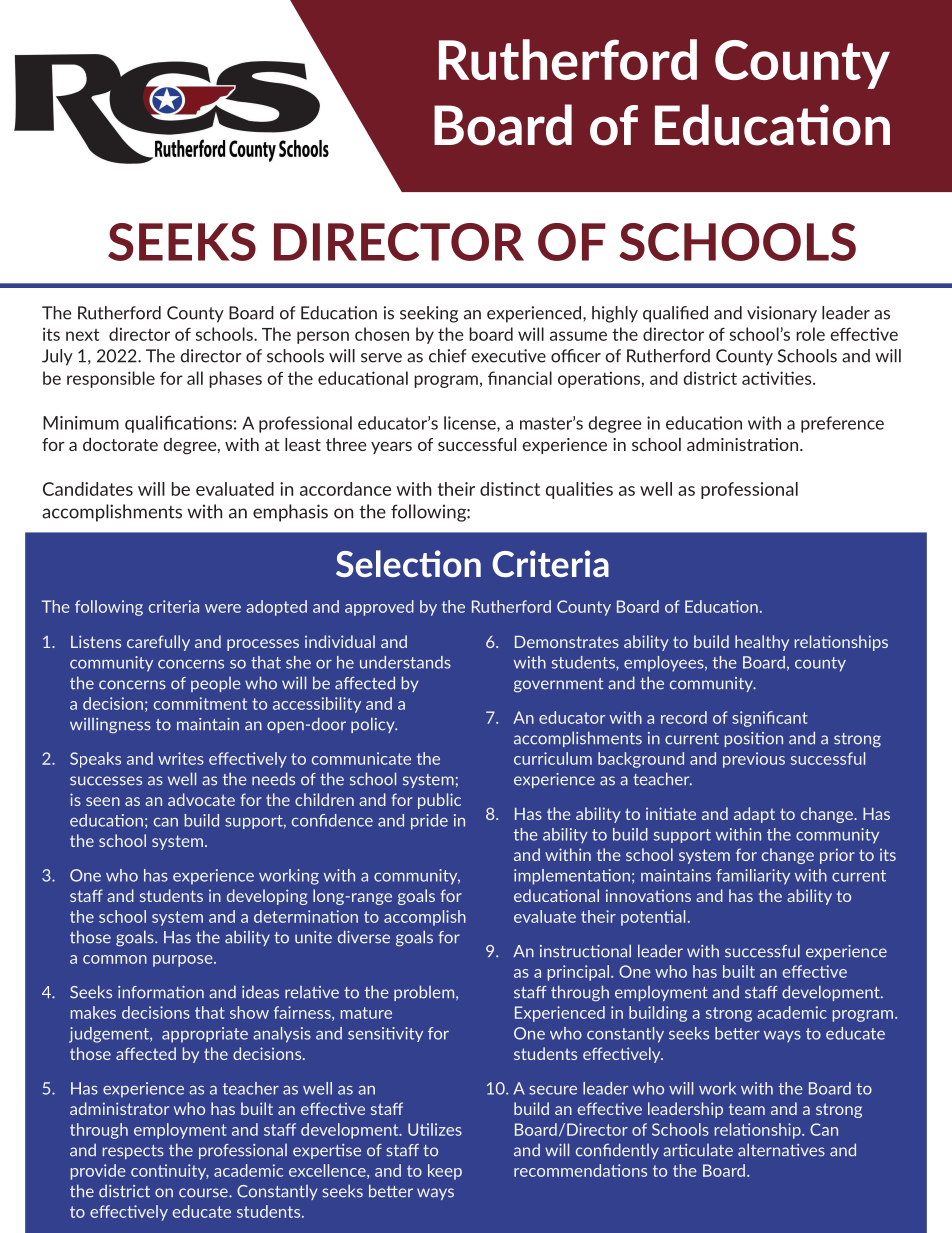  What do you see at coordinates (447, 356) in the document?
I see `chief` at bounding box center [447, 356].
